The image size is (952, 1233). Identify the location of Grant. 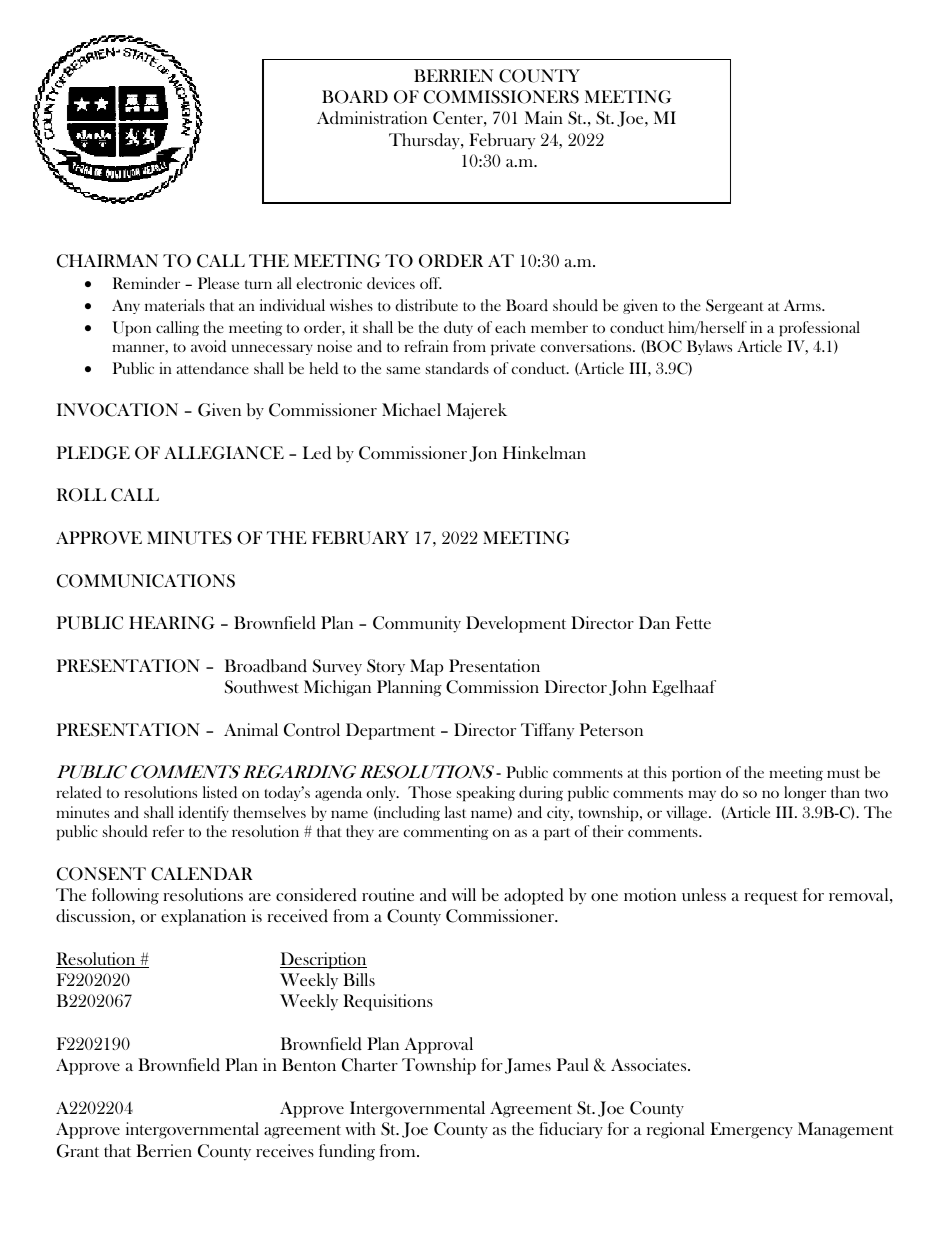
(78, 1151).
